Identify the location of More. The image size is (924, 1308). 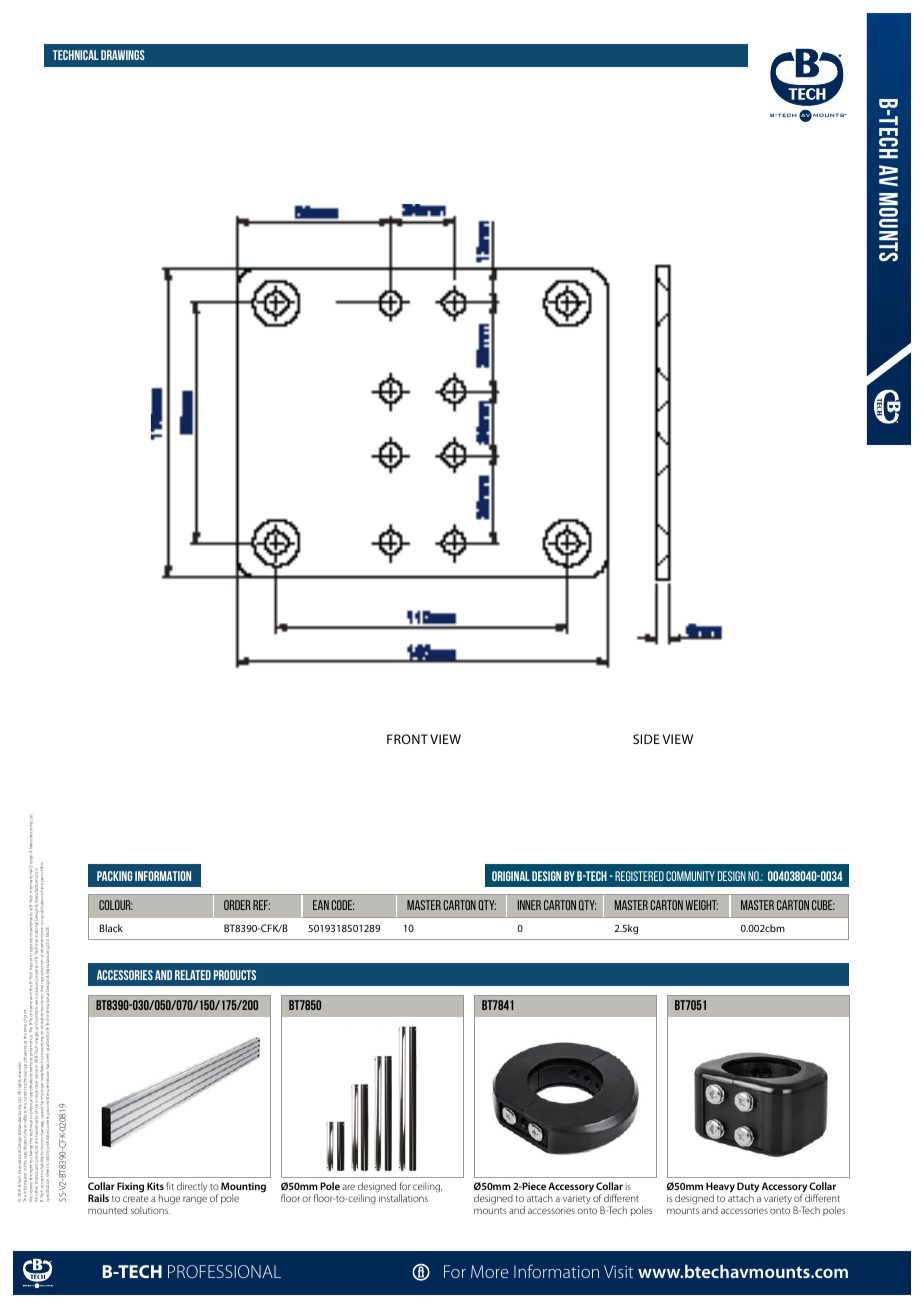
(489, 1271).
